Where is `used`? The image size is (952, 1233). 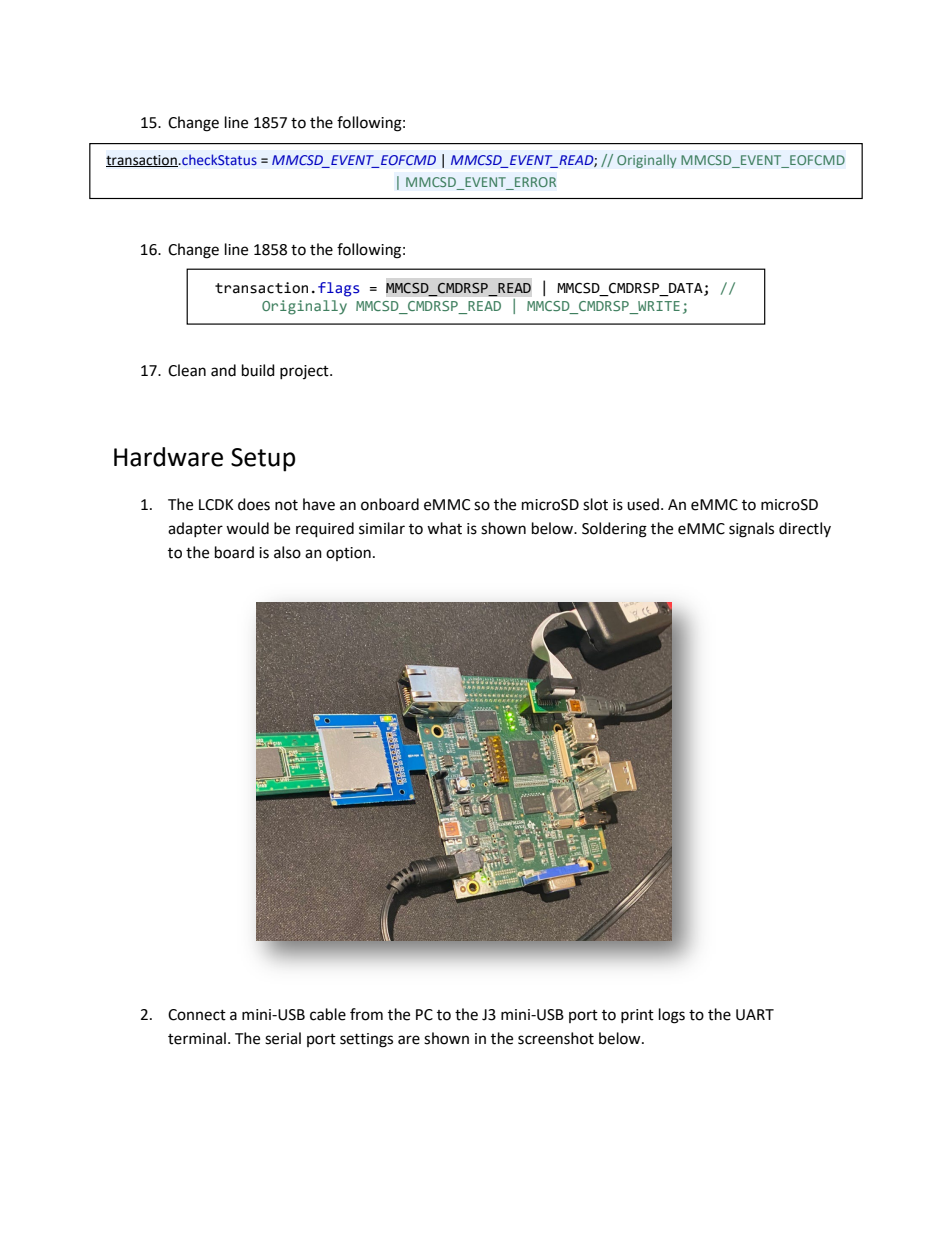 used is located at coordinates (643, 504).
